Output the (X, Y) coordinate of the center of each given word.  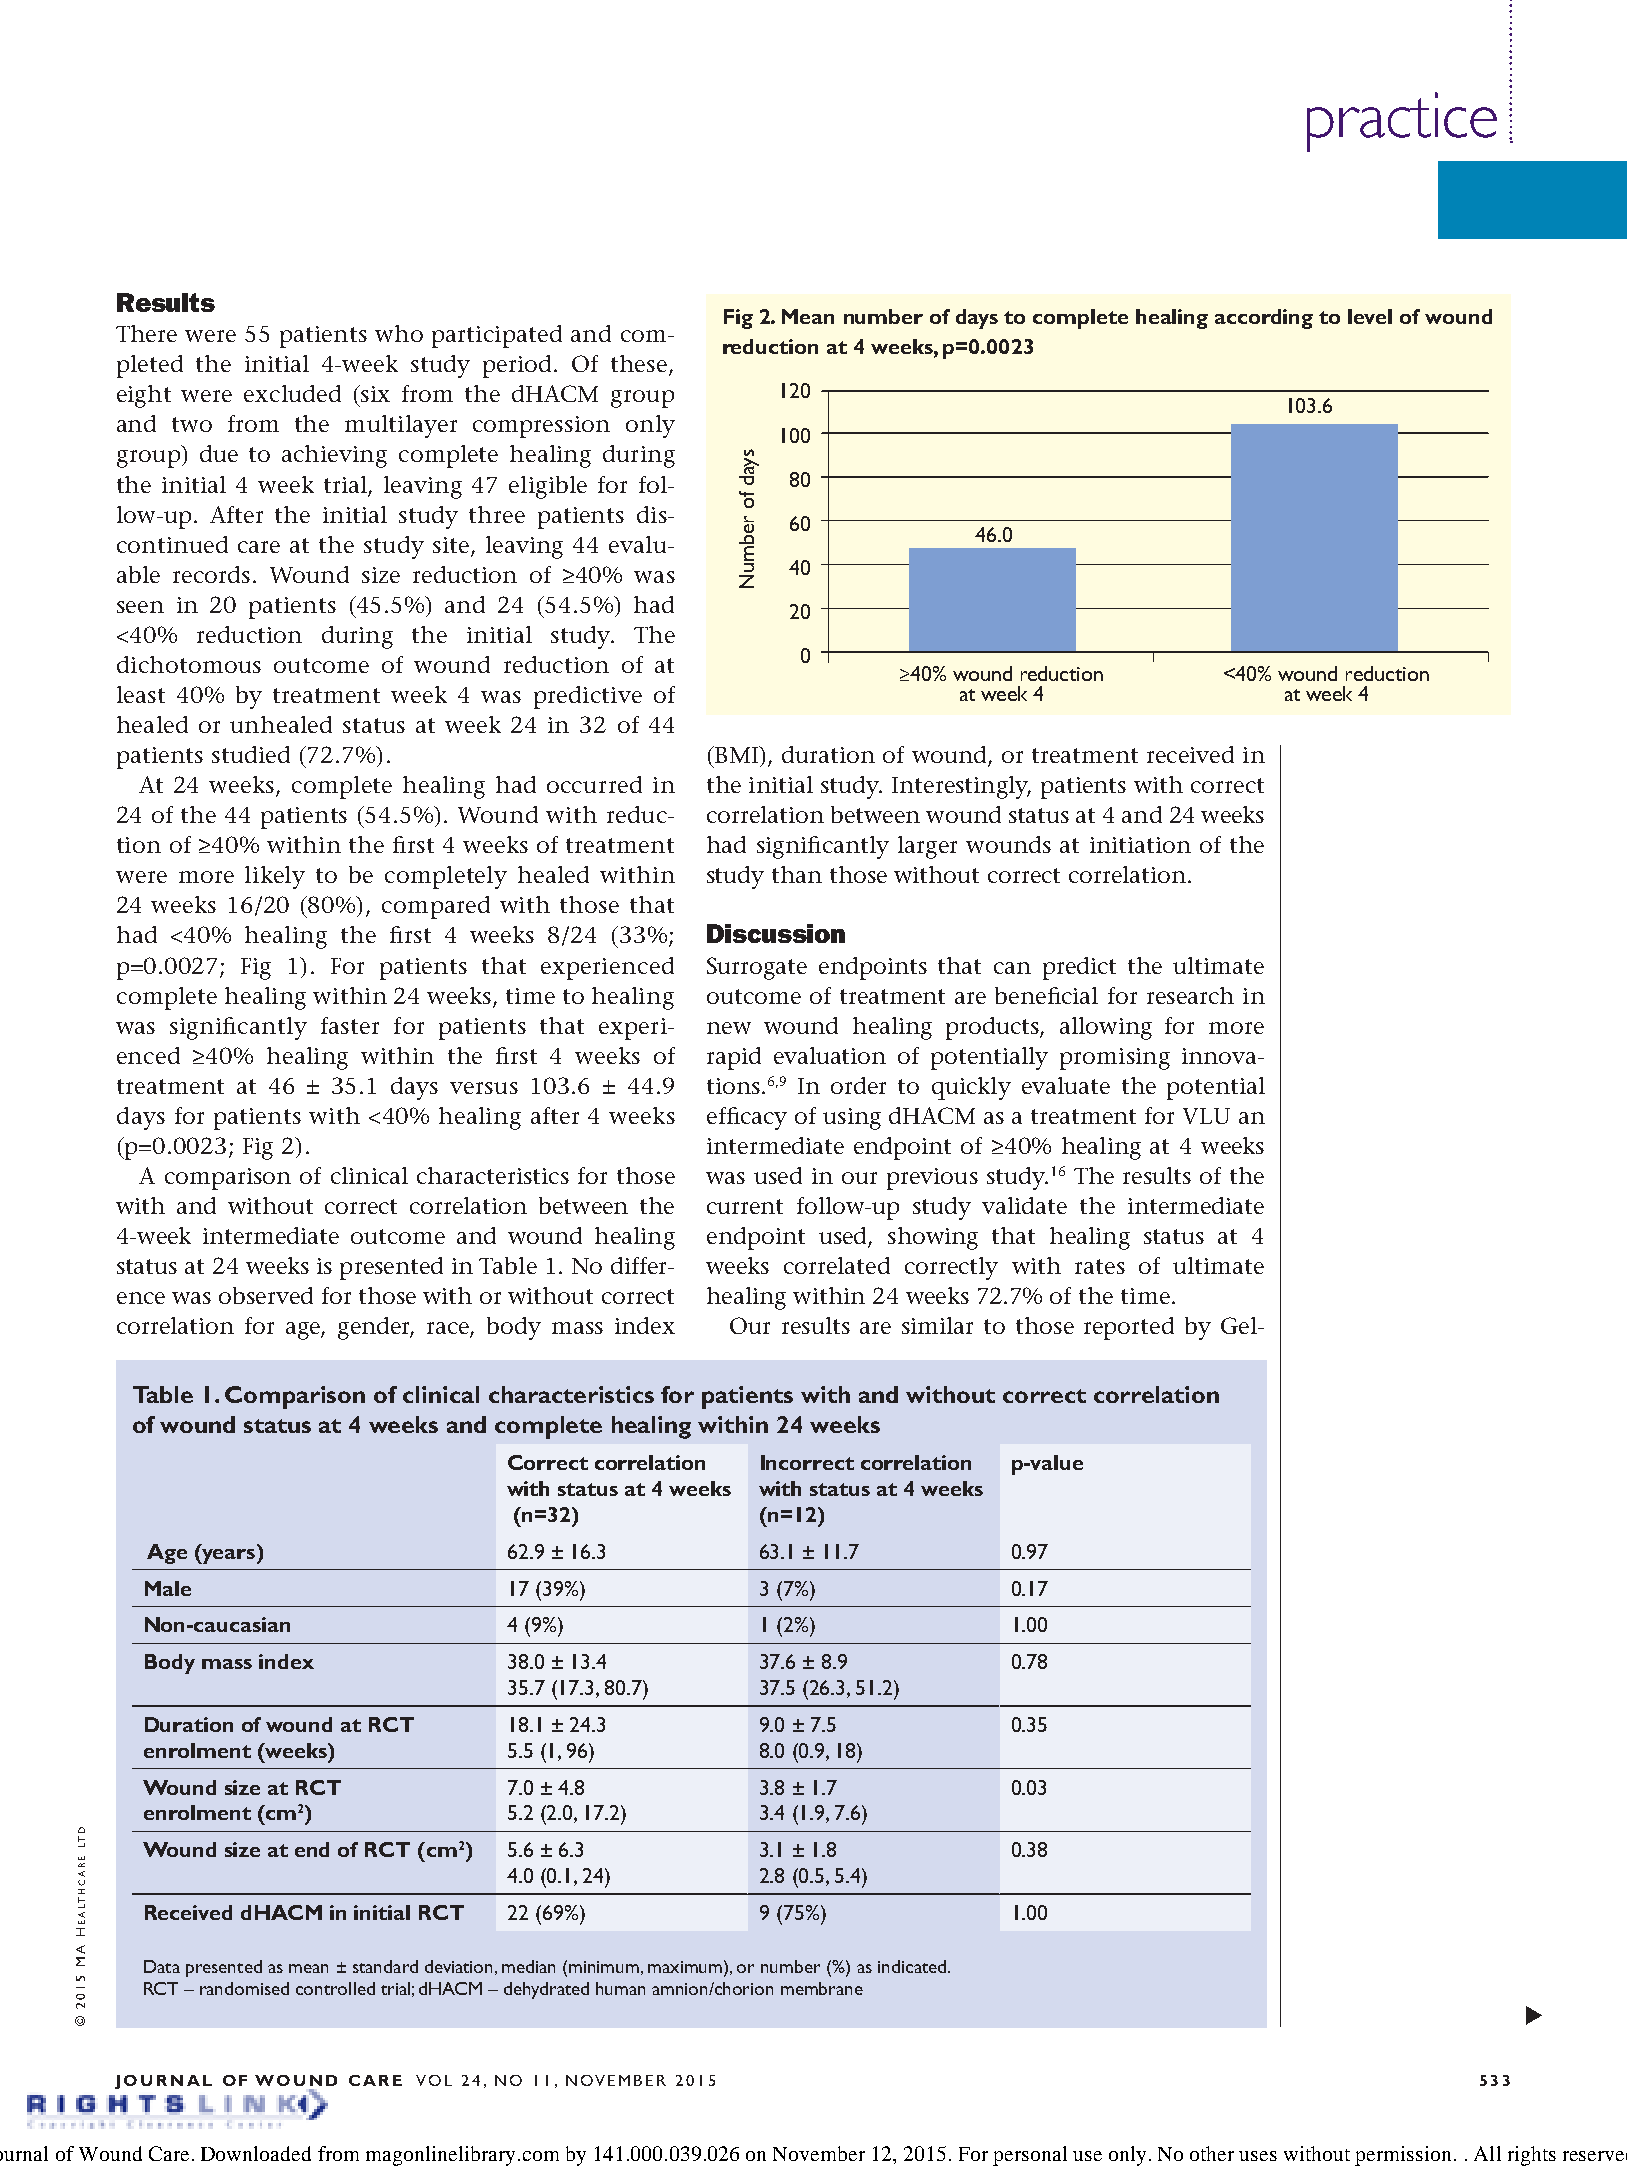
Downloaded (256, 2153)
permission (1403, 2156)
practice (1402, 122)
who (399, 333)
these (640, 365)
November (819, 2153)
